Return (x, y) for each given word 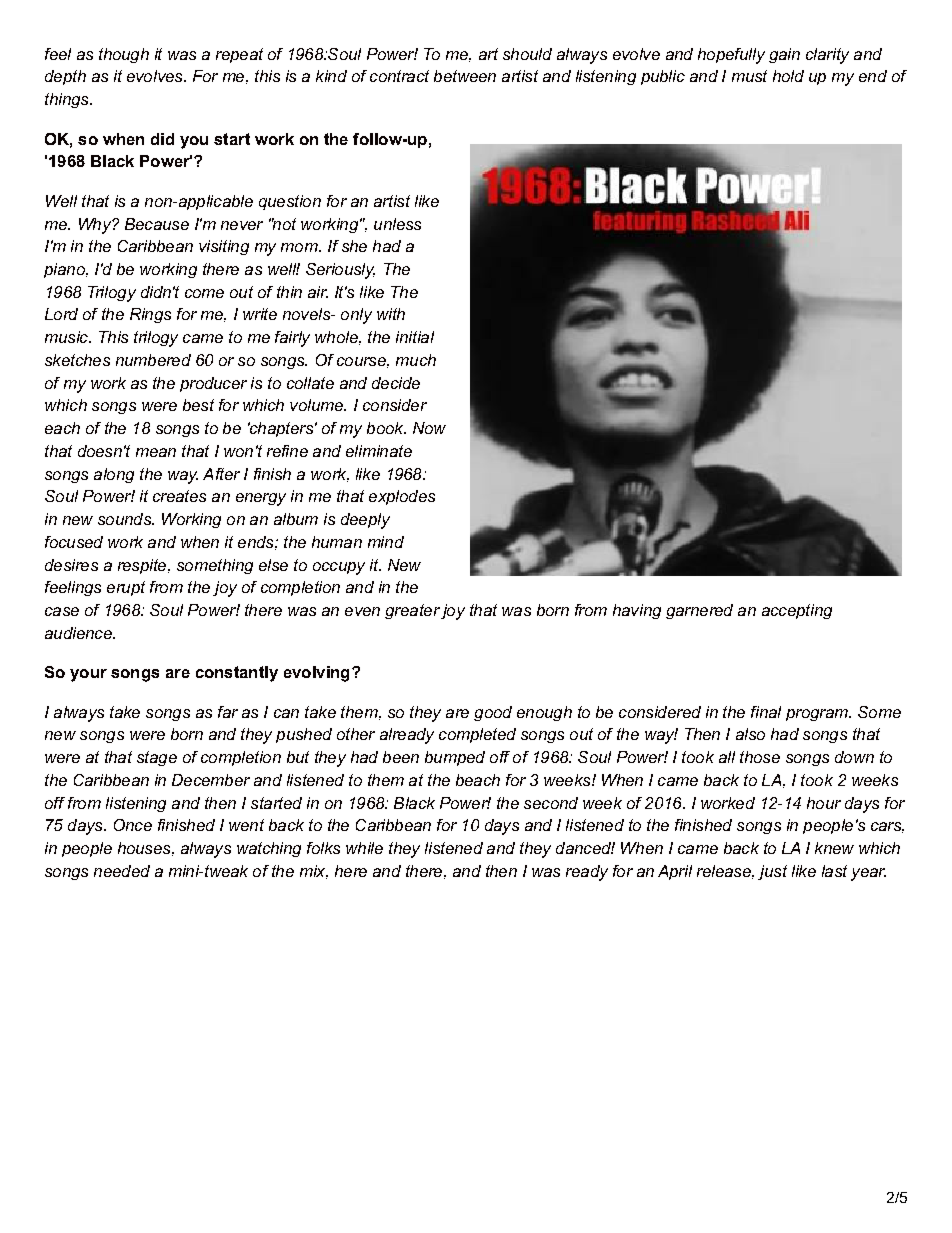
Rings (150, 315)
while (364, 848)
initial (415, 337)
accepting (797, 611)
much (416, 360)
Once (133, 825)
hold (788, 76)
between (465, 76)
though (124, 55)
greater (412, 611)
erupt (126, 588)
